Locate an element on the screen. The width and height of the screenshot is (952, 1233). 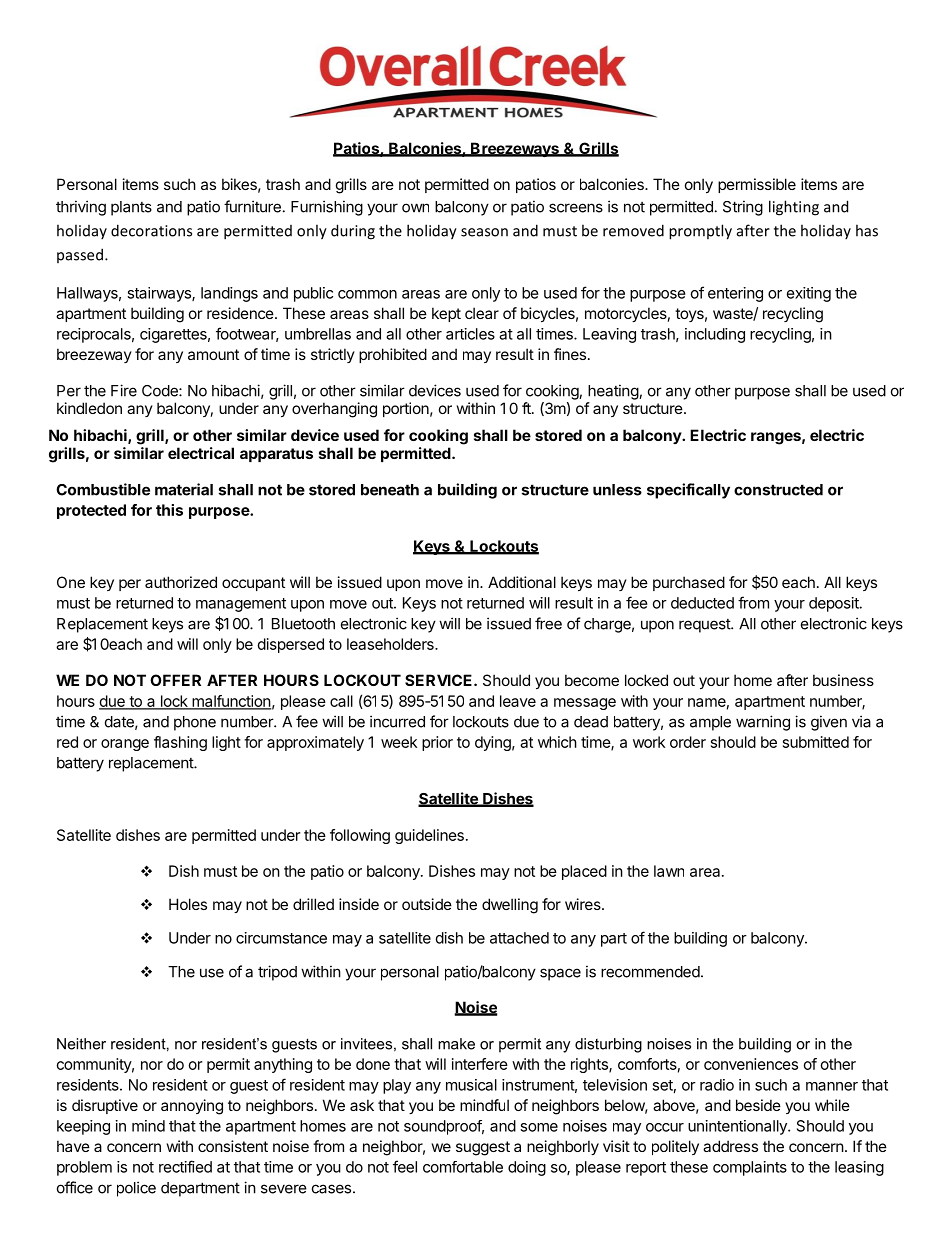
rectified is located at coordinates (185, 1166).
